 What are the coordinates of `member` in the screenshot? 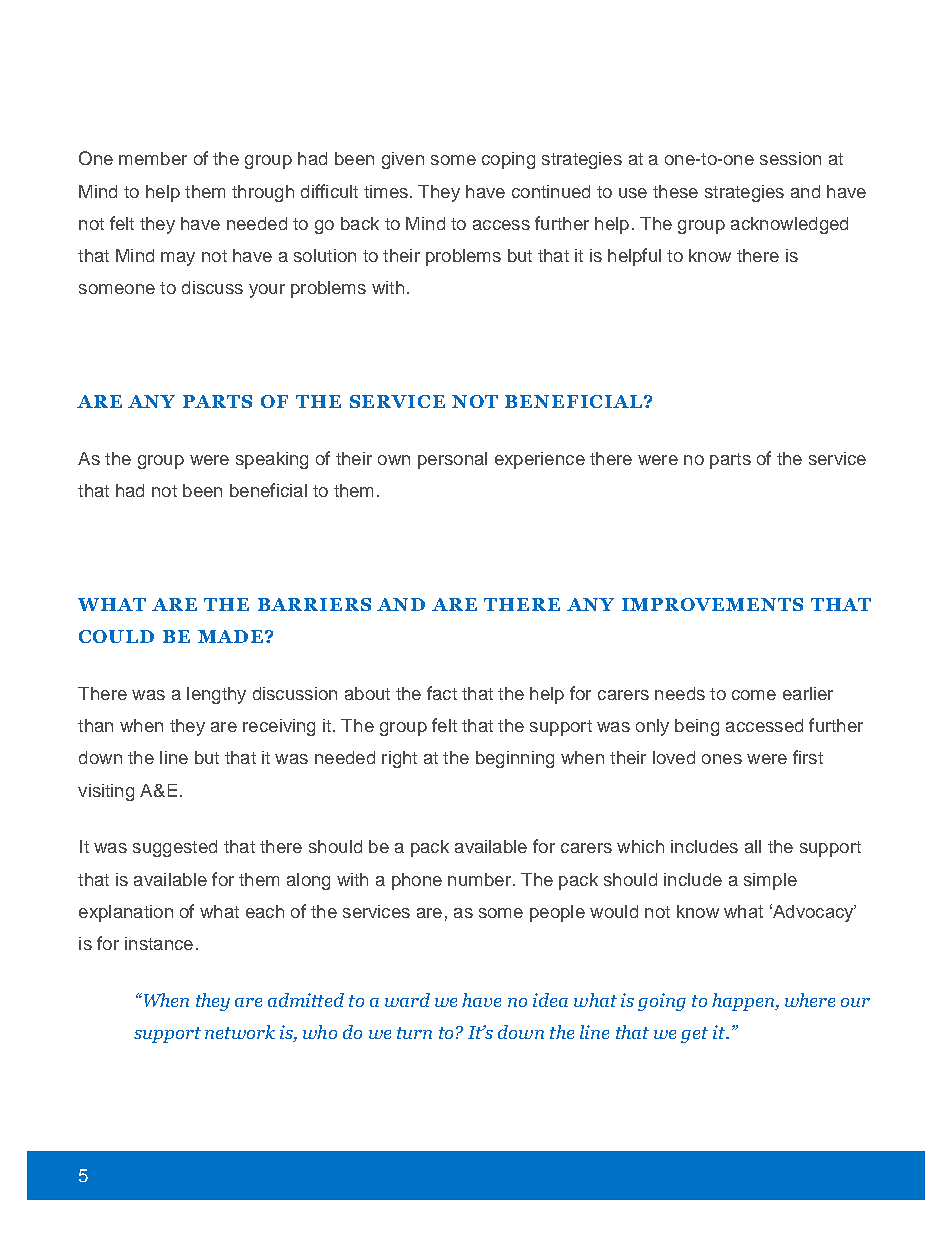 It's located at (153, 158).
